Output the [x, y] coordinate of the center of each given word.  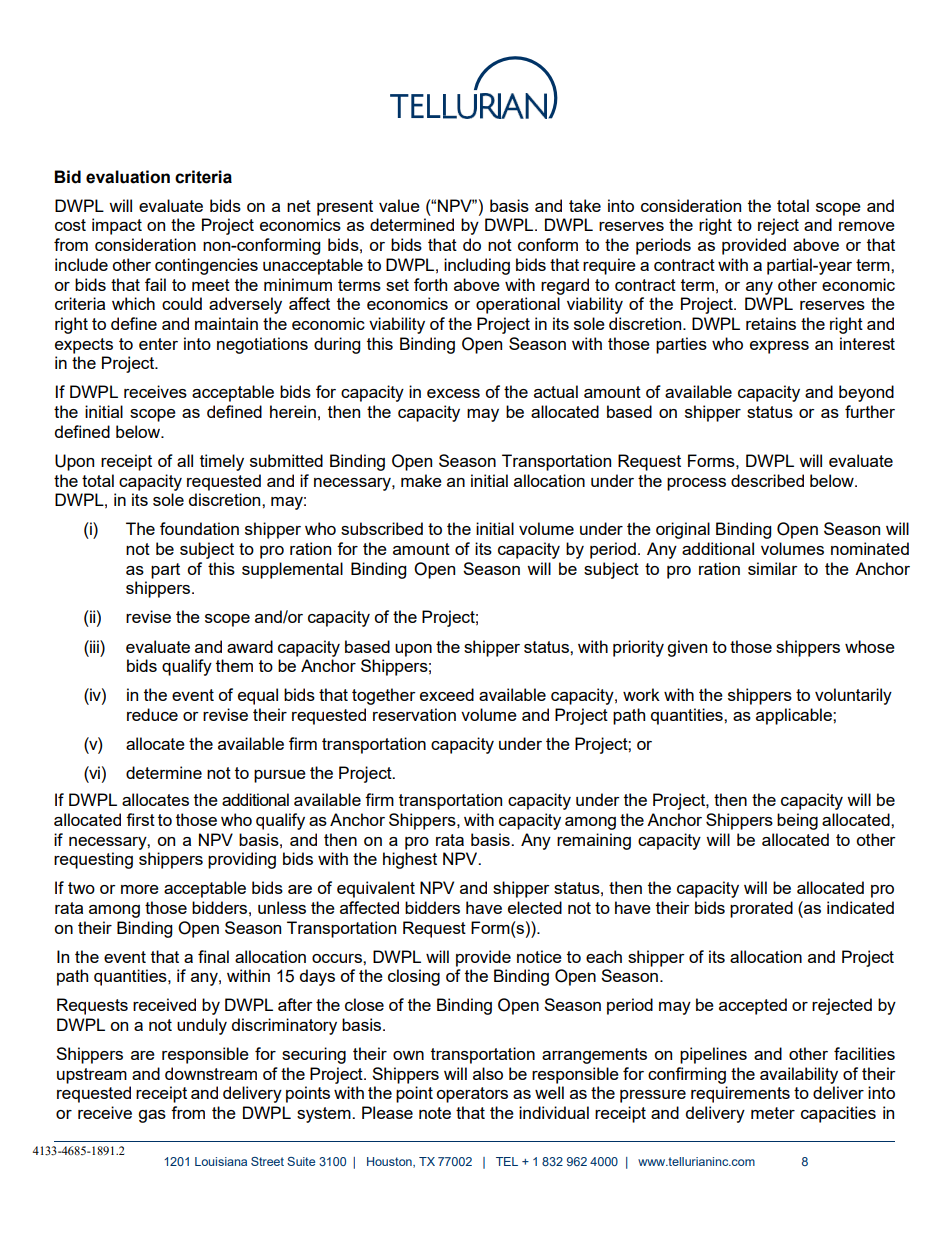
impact [117, 226]
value [399, 205]
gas [152, 1116]
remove [867, 226]
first [140, 819]
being [797, 821]
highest [410, 860]
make [421, 480]
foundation [199, 528]
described [767, 480]
